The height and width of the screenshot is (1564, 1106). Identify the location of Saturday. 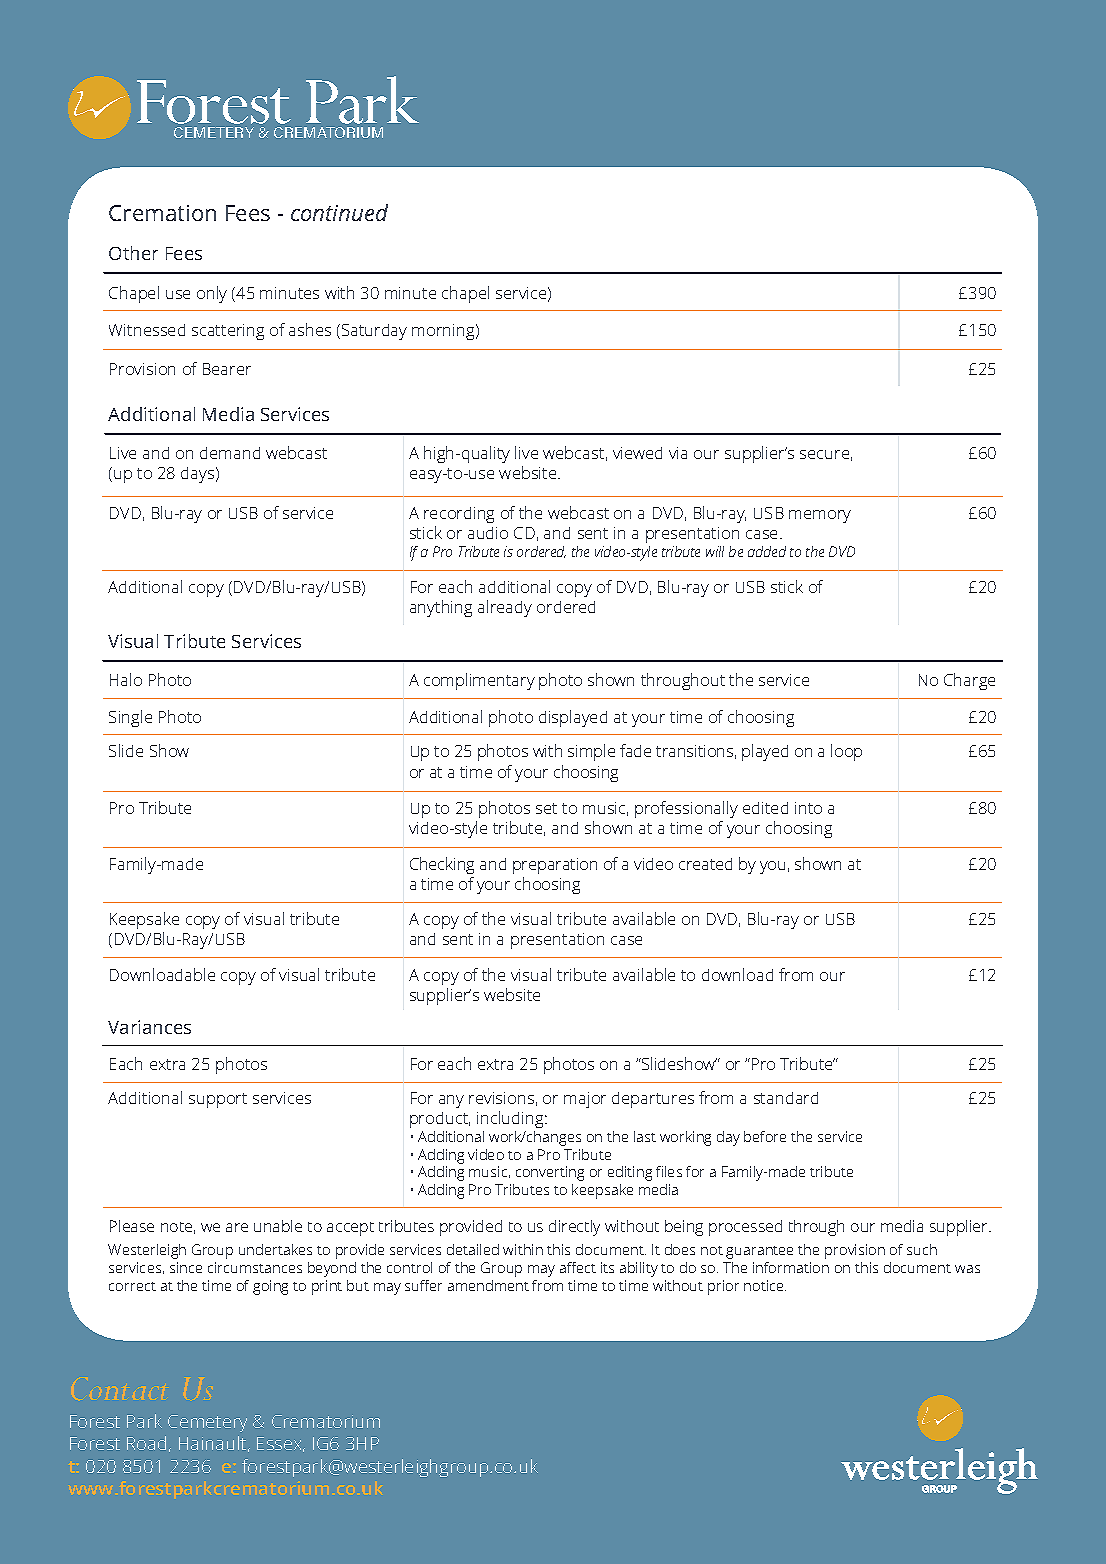
(374, 332).
